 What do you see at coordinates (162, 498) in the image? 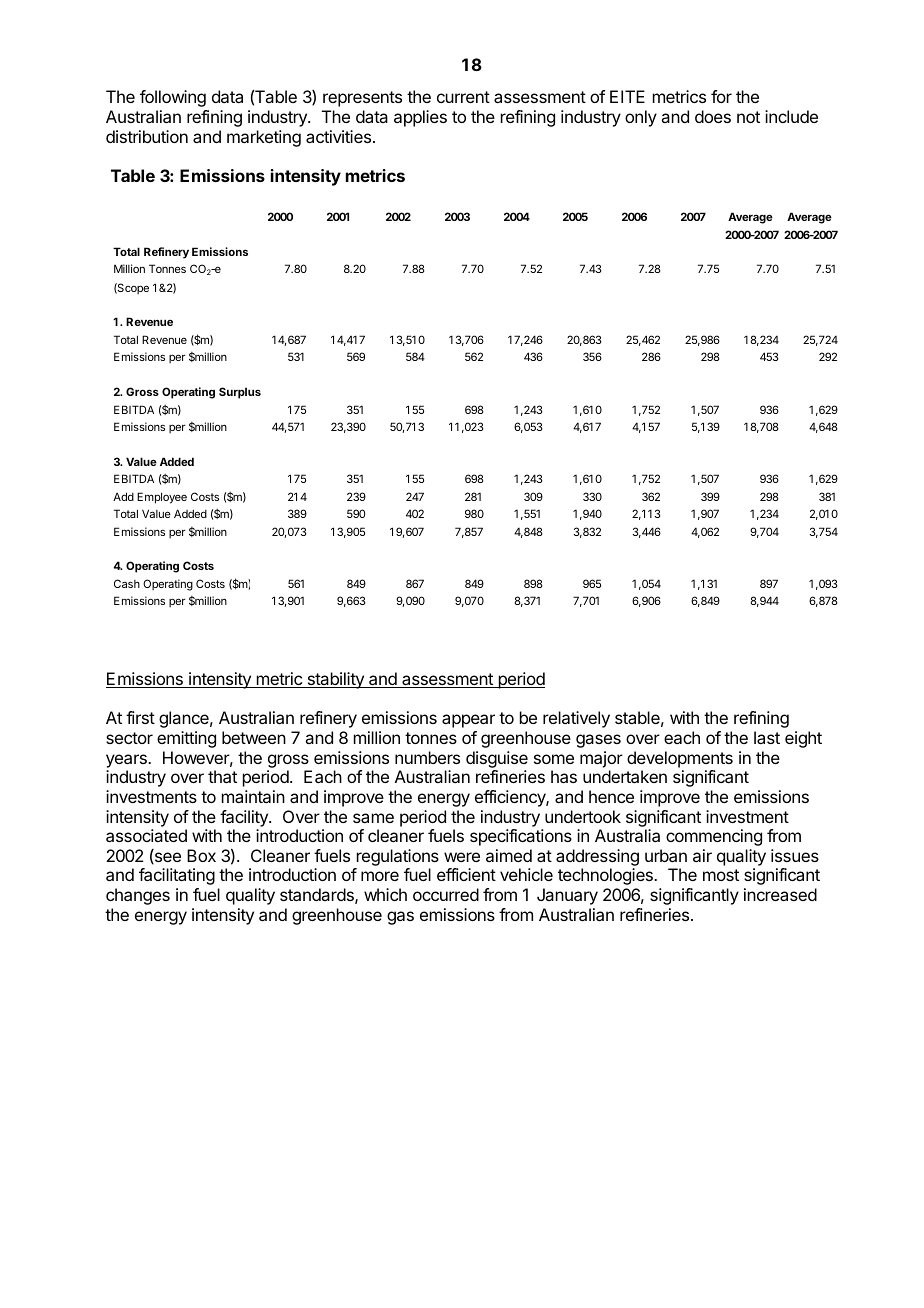
I see `Employee` at bounding box center [162, 498].
